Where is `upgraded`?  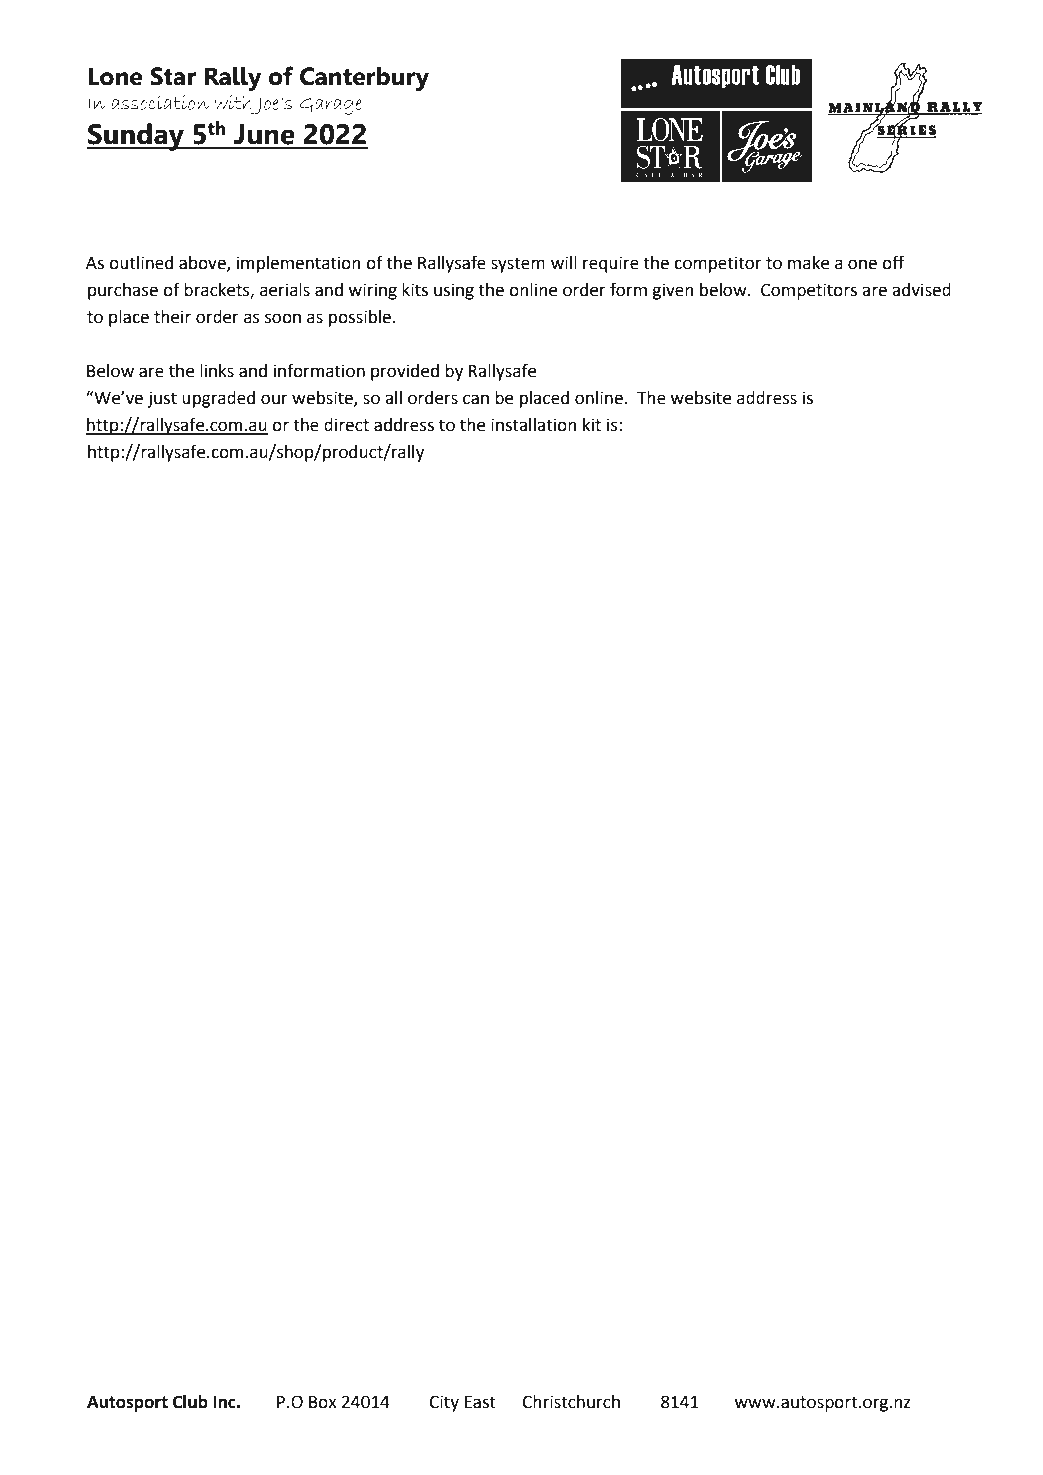
upgraded is located at coordinates (218, 399).
